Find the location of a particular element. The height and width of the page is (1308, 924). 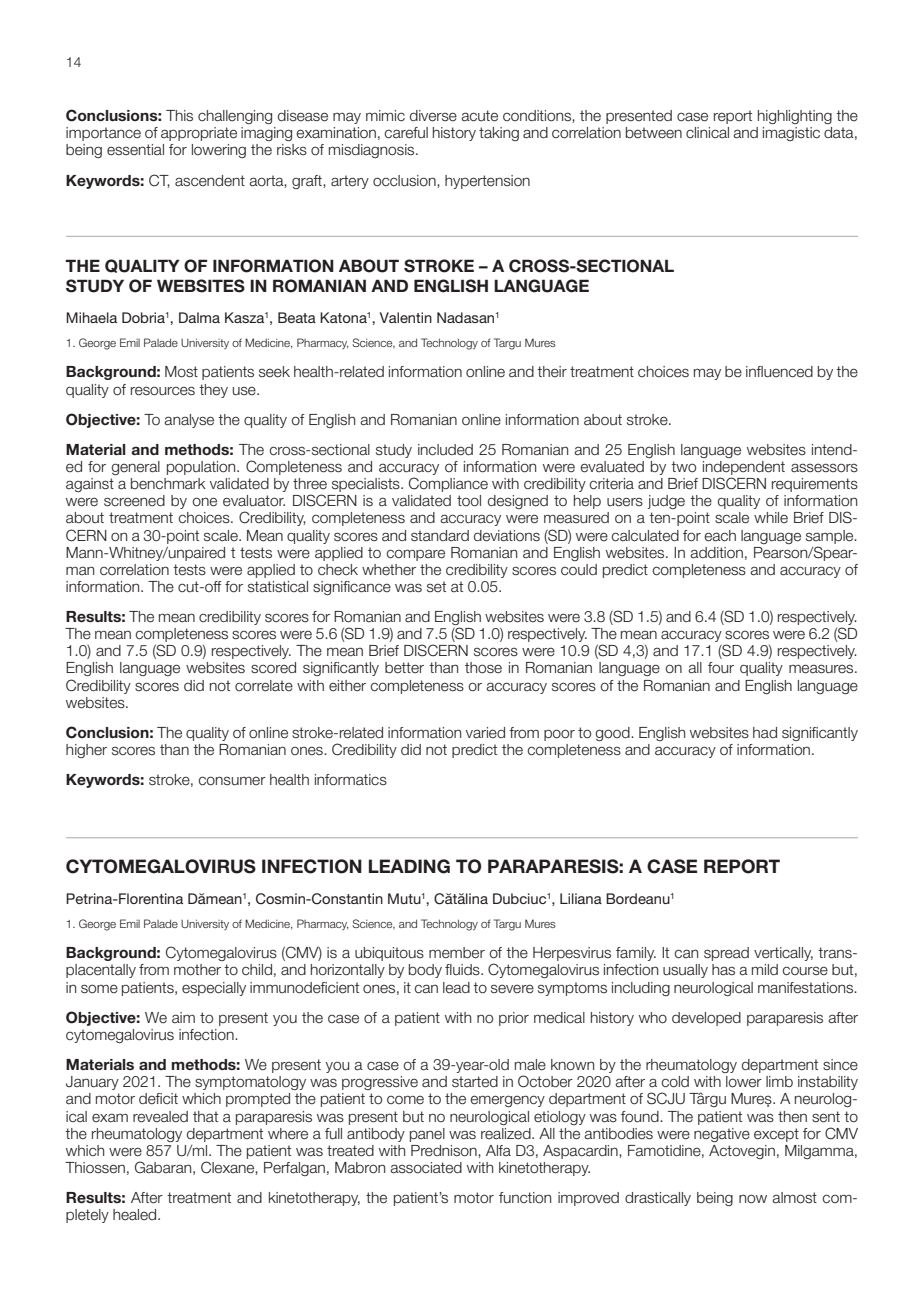

four is located at coordinates (721, 668).
